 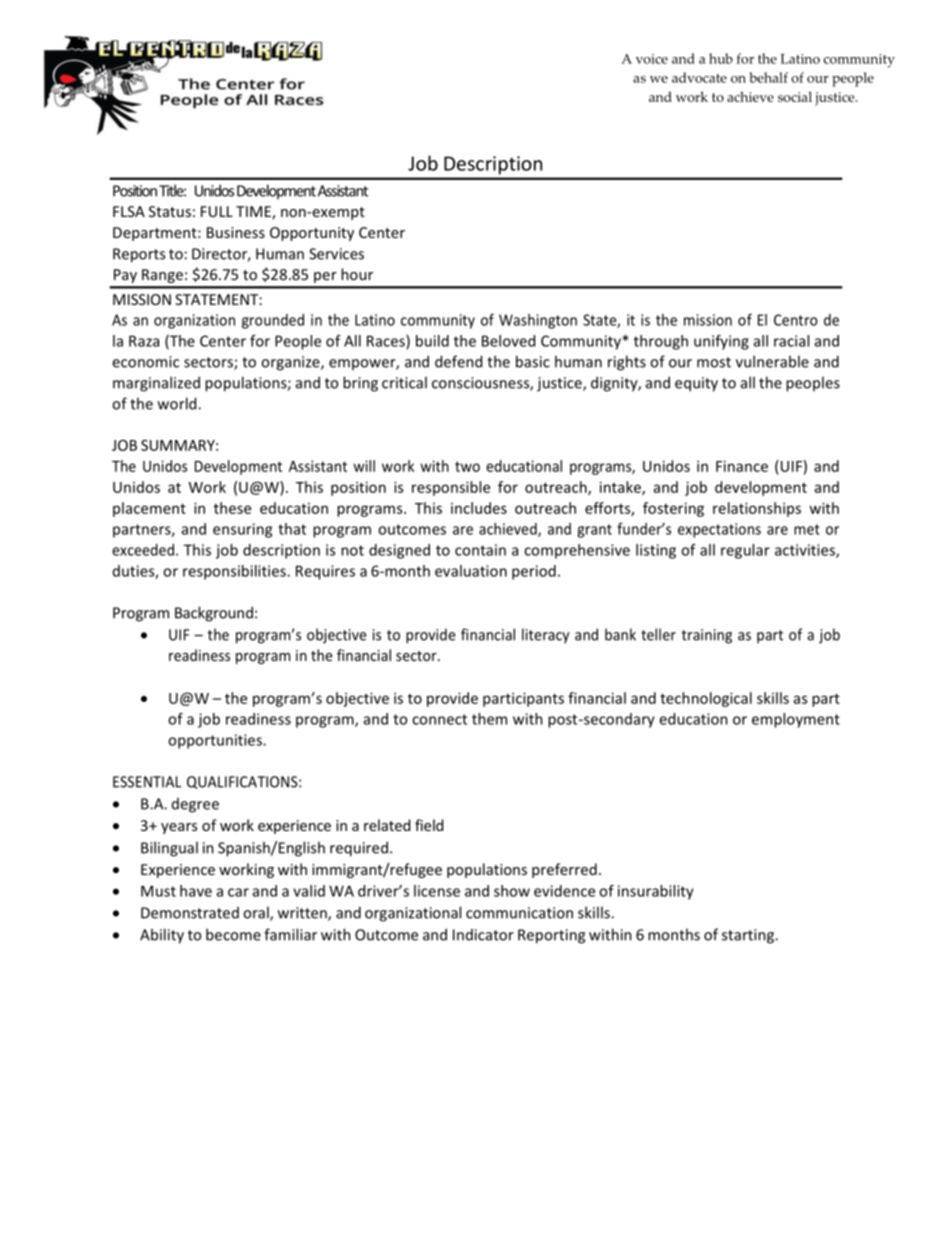 What do you see at coordinates (545, 636) in the screenshot?
I see `literacy` at bounding box center [545, 636].
